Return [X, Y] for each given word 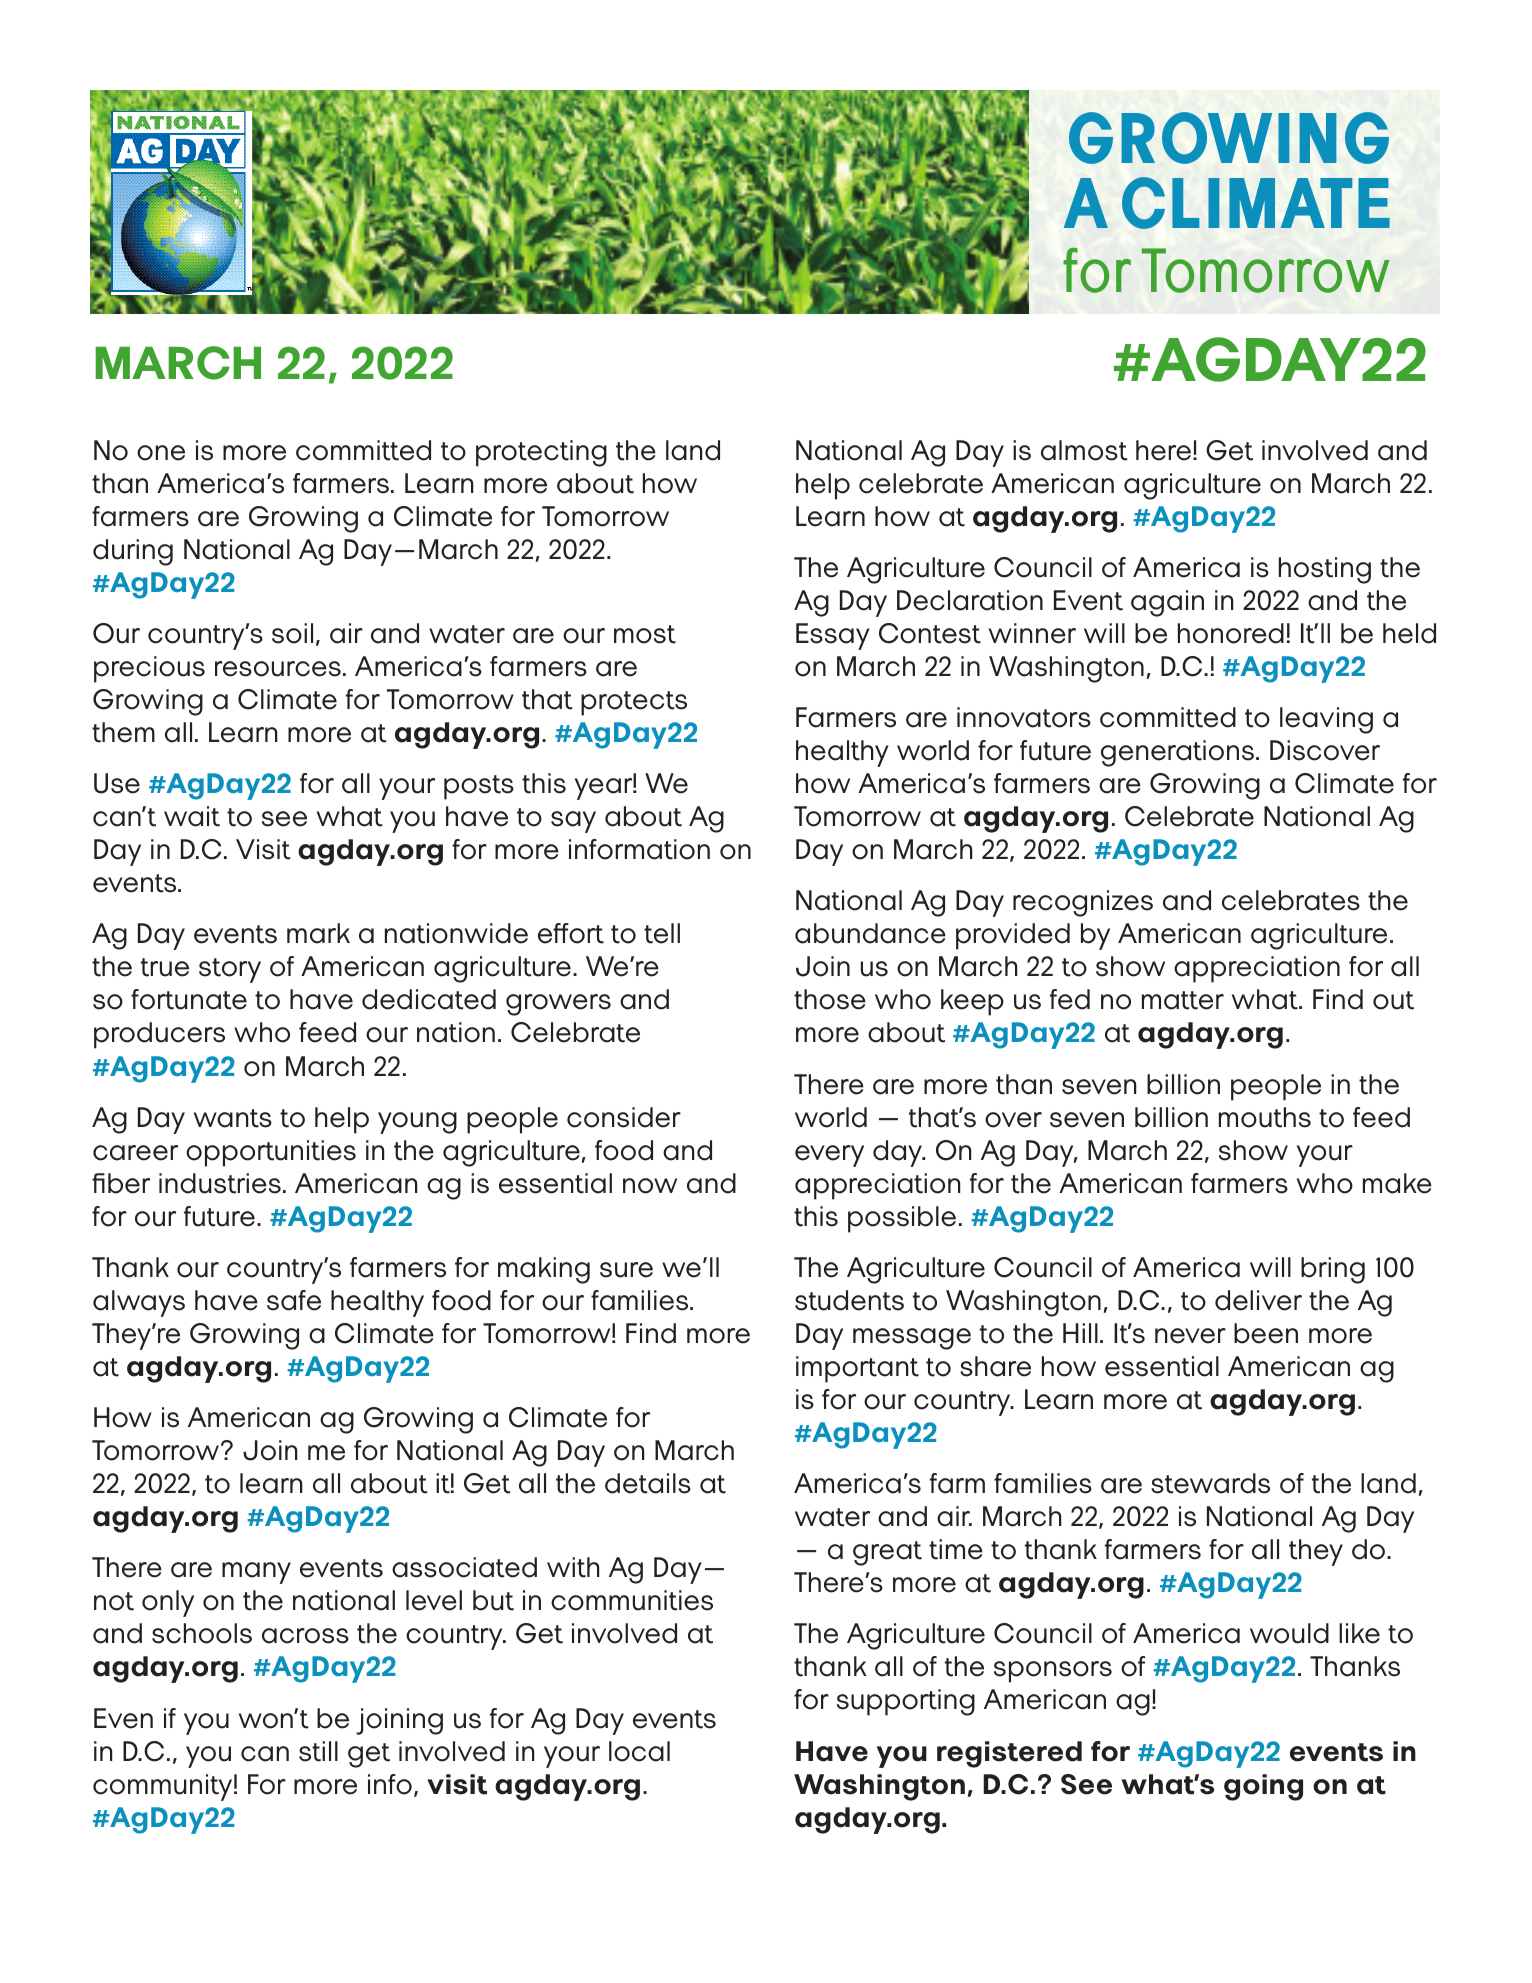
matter [1183, 1000]
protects [634, 703]
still [318, 1751]
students [849, 1300]
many [256, 1573]
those [830, 999]
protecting [541, 453]
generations [1179, 753]
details [648, 1483]
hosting [1325, 570]
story [230, 970]
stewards [1210, 1483]
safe [294, 1300]
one [161, 453]
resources [278, 669]
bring [1333, 1270]
